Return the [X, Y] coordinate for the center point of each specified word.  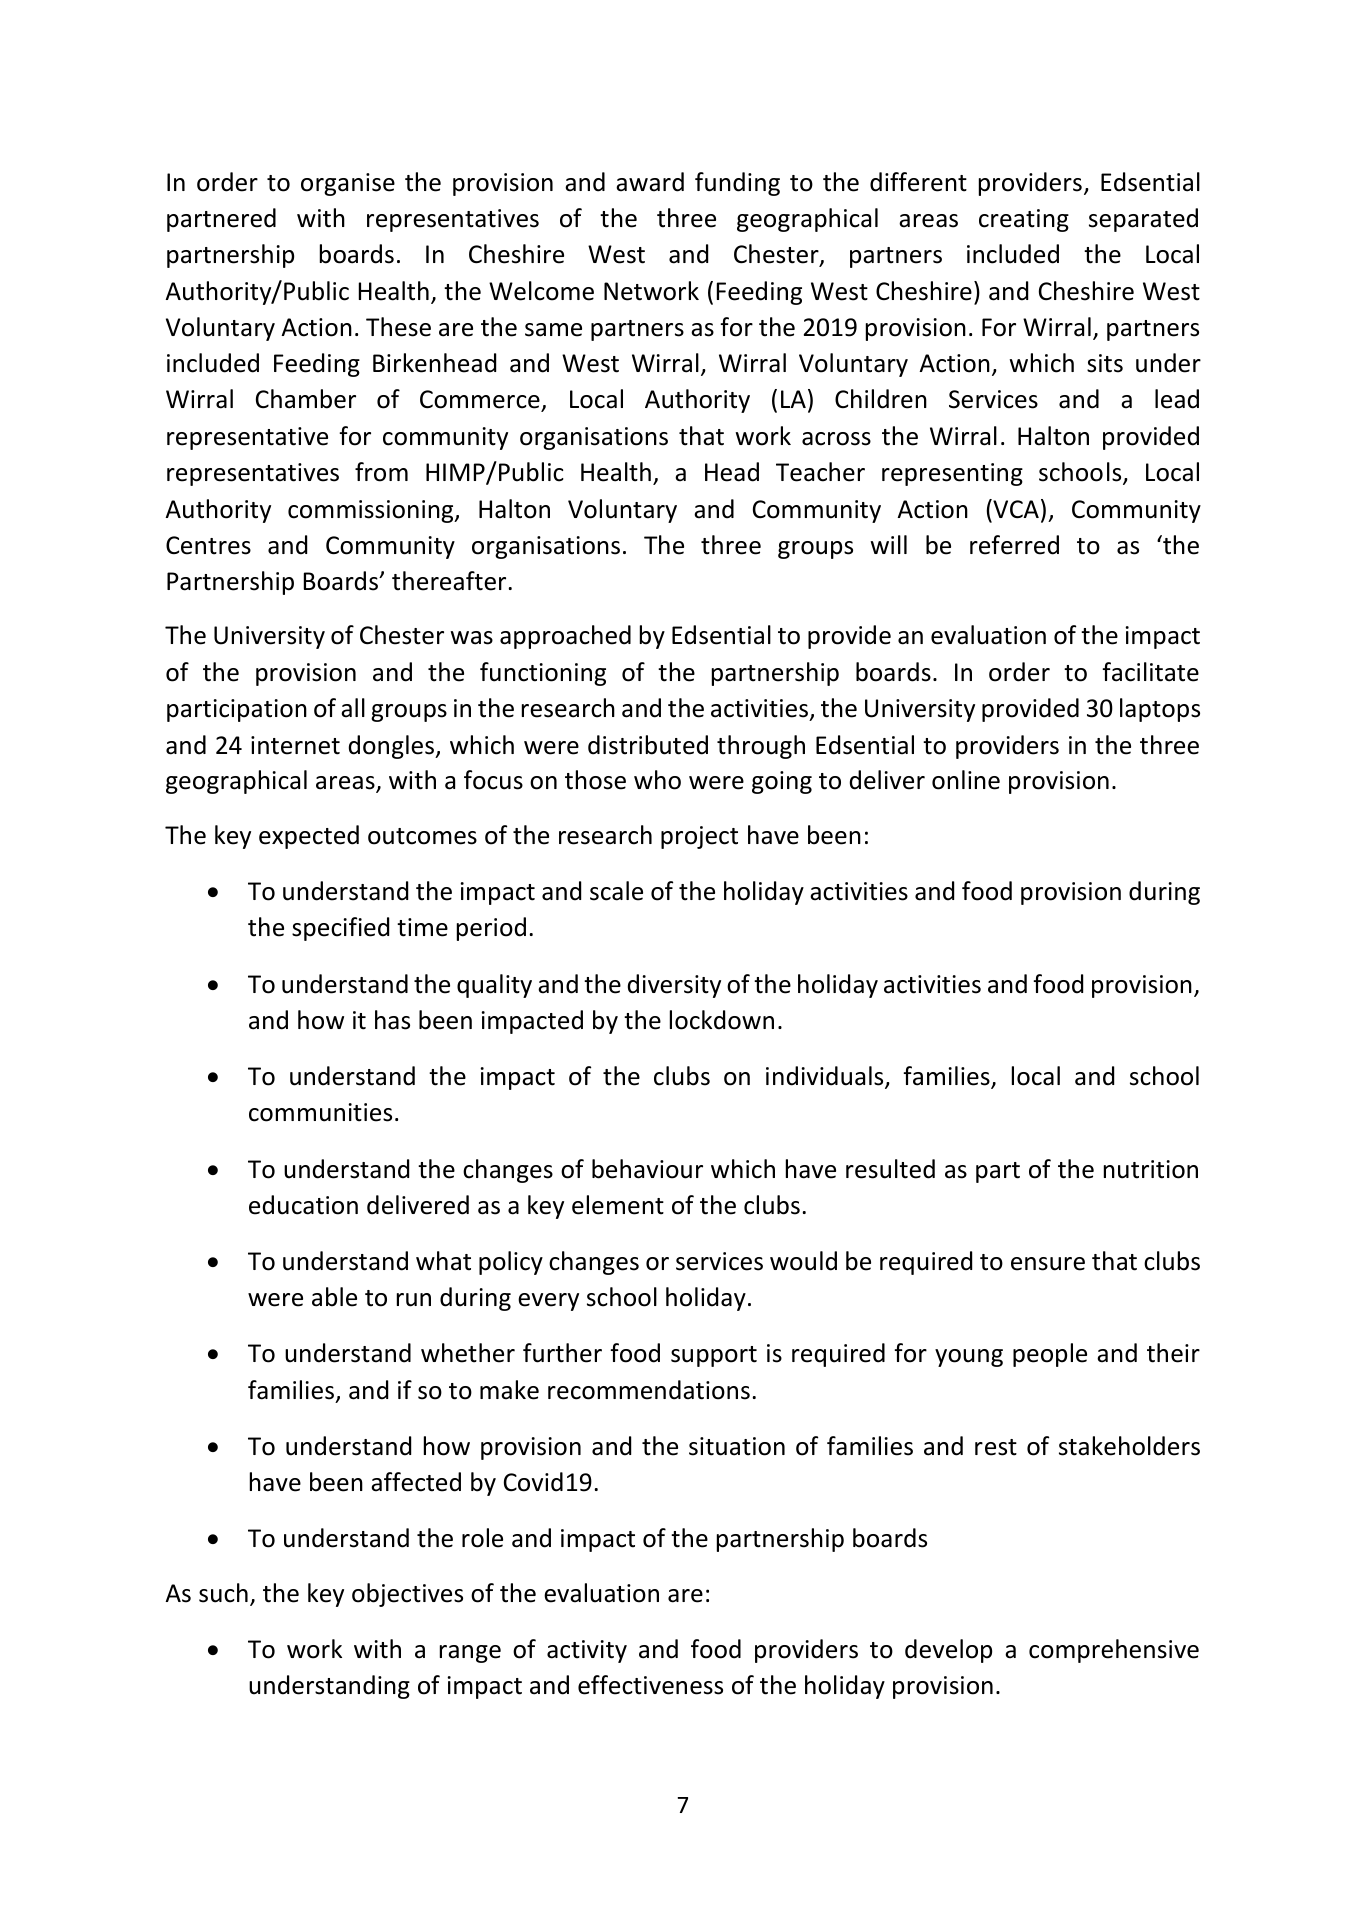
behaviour [647, 1169]
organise [348, 184]
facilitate [1150, 672]
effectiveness [650, 1685]
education [303, 1205]
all [353, 708]
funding [737, 184]
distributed [648, 745]
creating [1024, 220]
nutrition [1151, 1169]
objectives [407, 1595]
